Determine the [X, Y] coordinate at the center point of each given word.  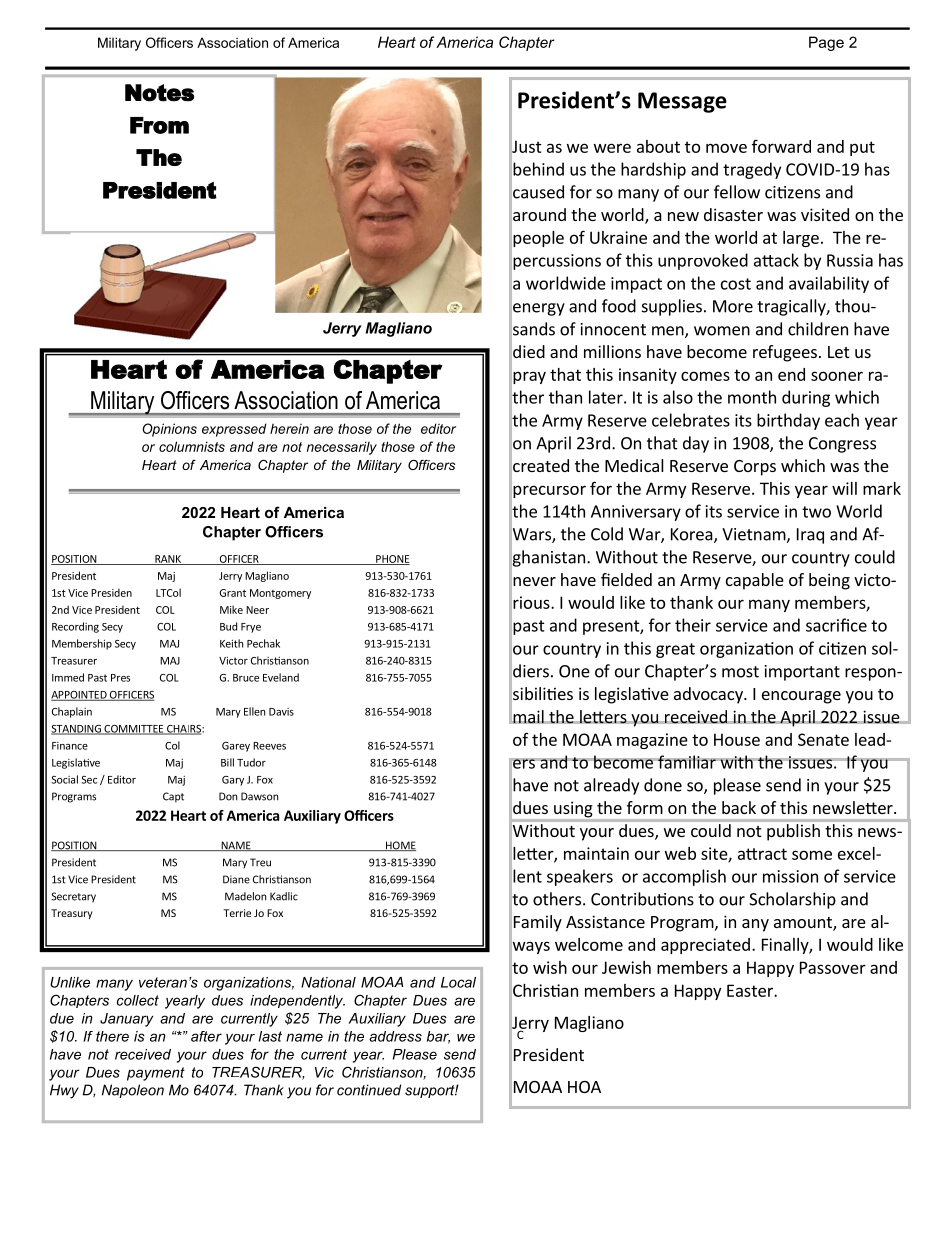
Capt [173, 797]
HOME [400, 846]
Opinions [169, 430]
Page [826, 43]
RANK [168, 560]
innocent [613, 329]
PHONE [392, 560]
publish [793, 832]
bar [438, 1037]
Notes [159, 93]
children [818, 329]
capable [755, 581]
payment [156, 1074]
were [612, 148]
